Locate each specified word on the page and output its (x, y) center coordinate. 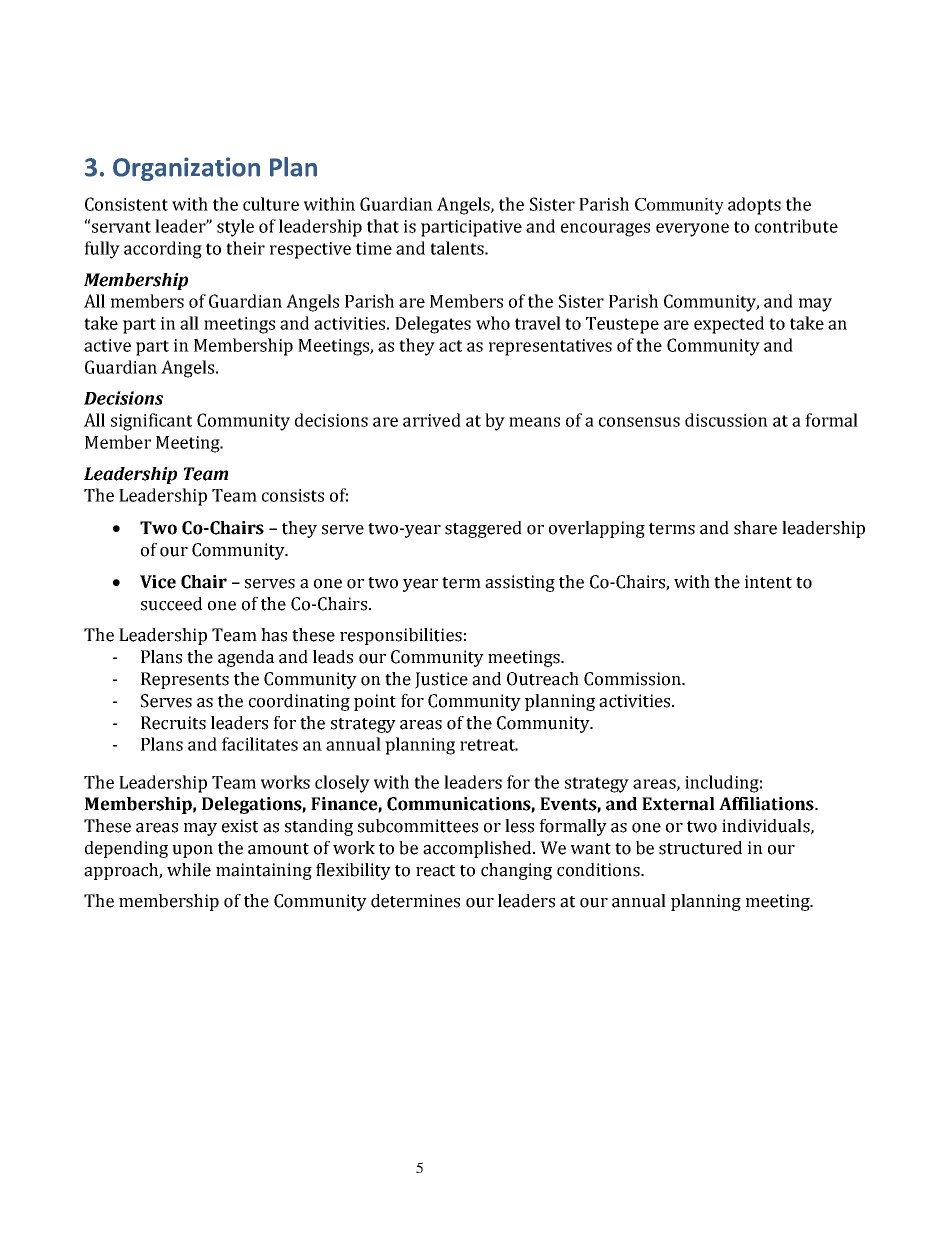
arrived (432, 420)
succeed (171, 604)
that (383, 226)
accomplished (478, 849)
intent (768, 582)
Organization (186, 169)
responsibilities (401, 636)
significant (151, 422)
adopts (754, 206)
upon (192, 851)
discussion (726, 420)
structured (700, 848)
